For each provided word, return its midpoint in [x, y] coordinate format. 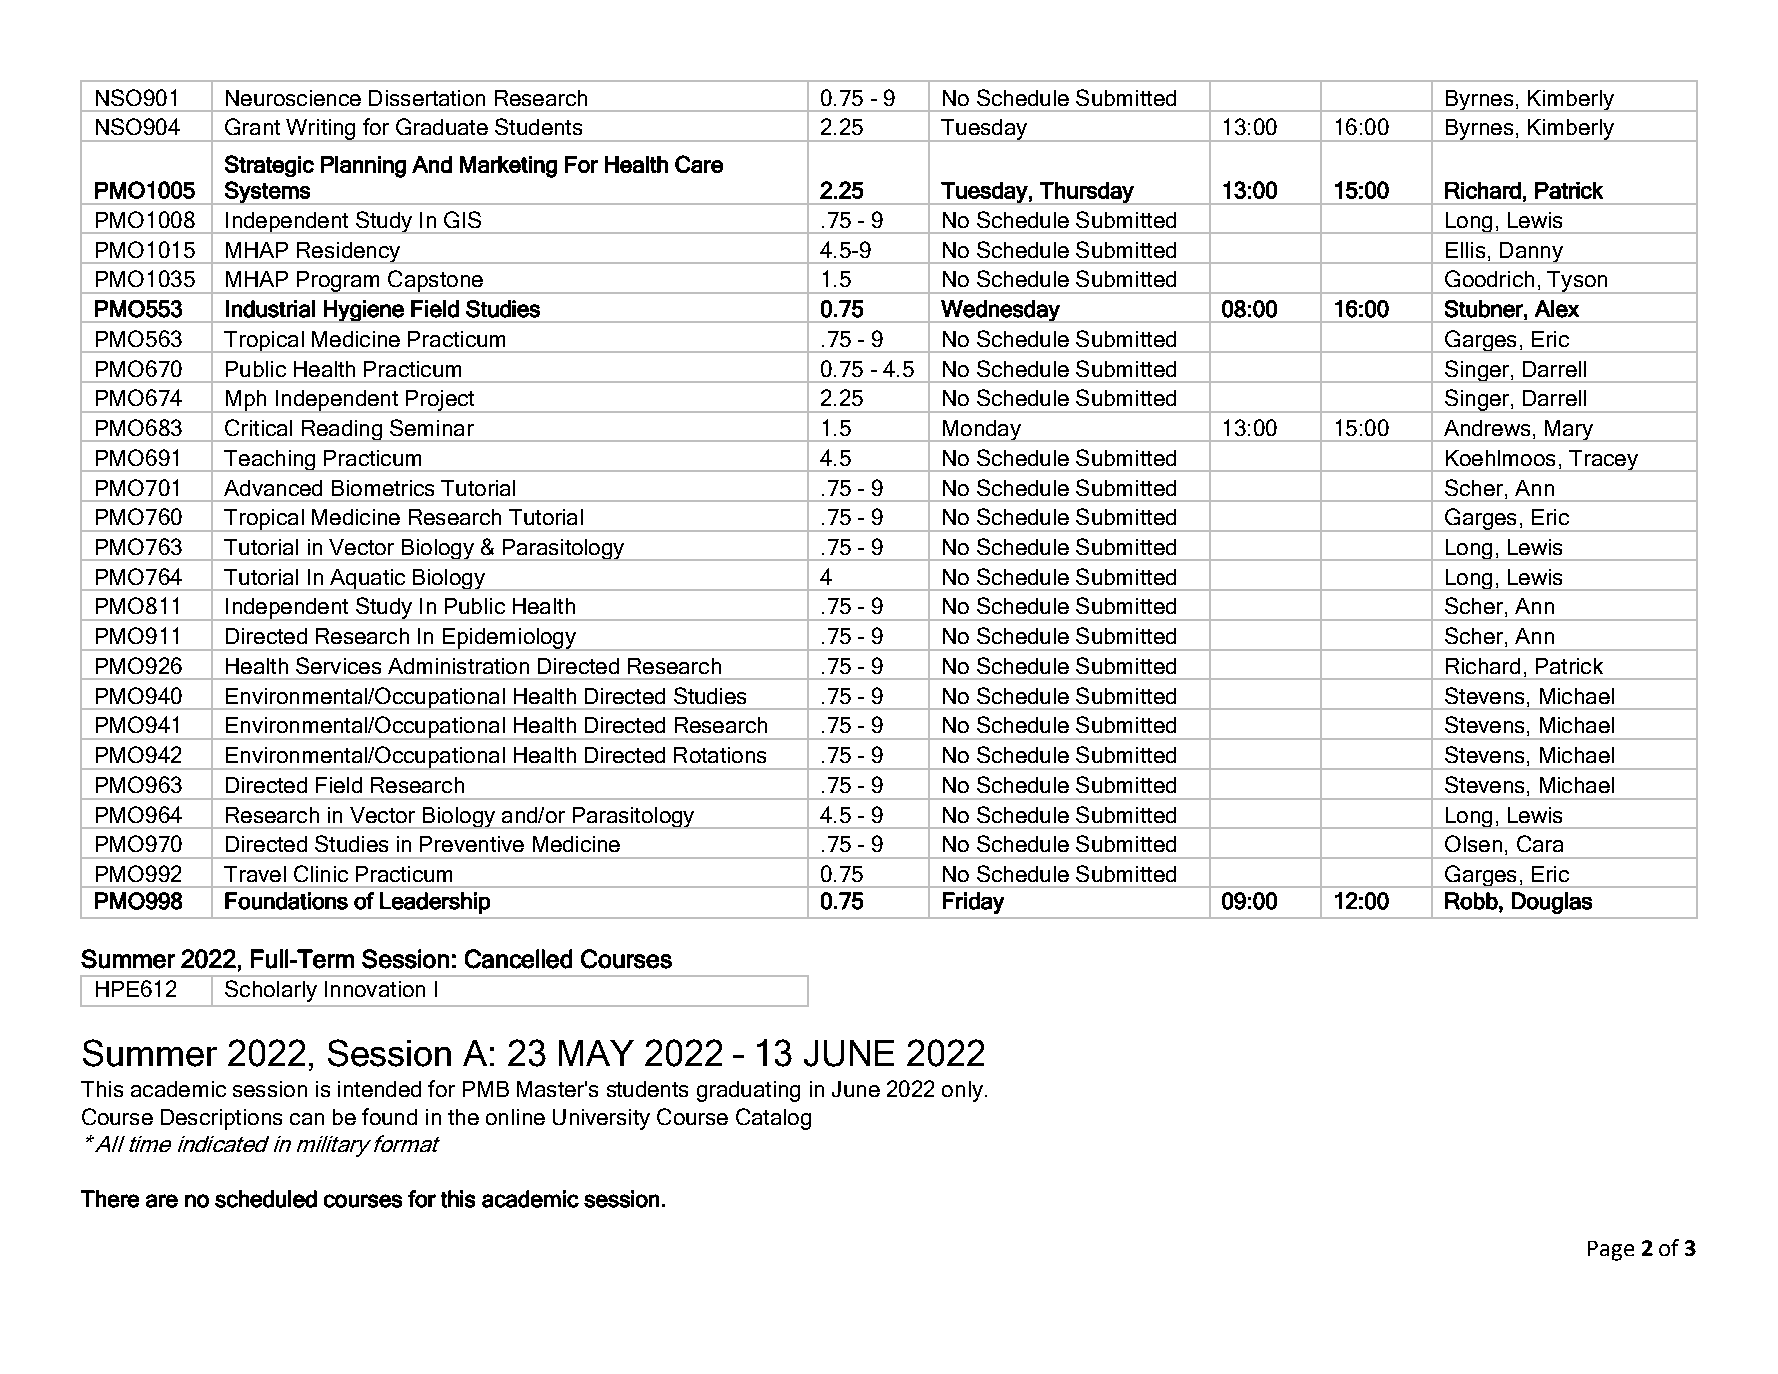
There [110, 1199]
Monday [982, 431]
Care [699, 164]
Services [338, 665]
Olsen [1473, 843]
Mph [246, 401]
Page [1611, 1251]
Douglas [1552, 903]
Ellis [1465, 250]
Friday [973, 903]
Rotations [720, 755]
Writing [321, 130]
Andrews [1487, 428]
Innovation [375, 989]
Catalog [773, 1119]
